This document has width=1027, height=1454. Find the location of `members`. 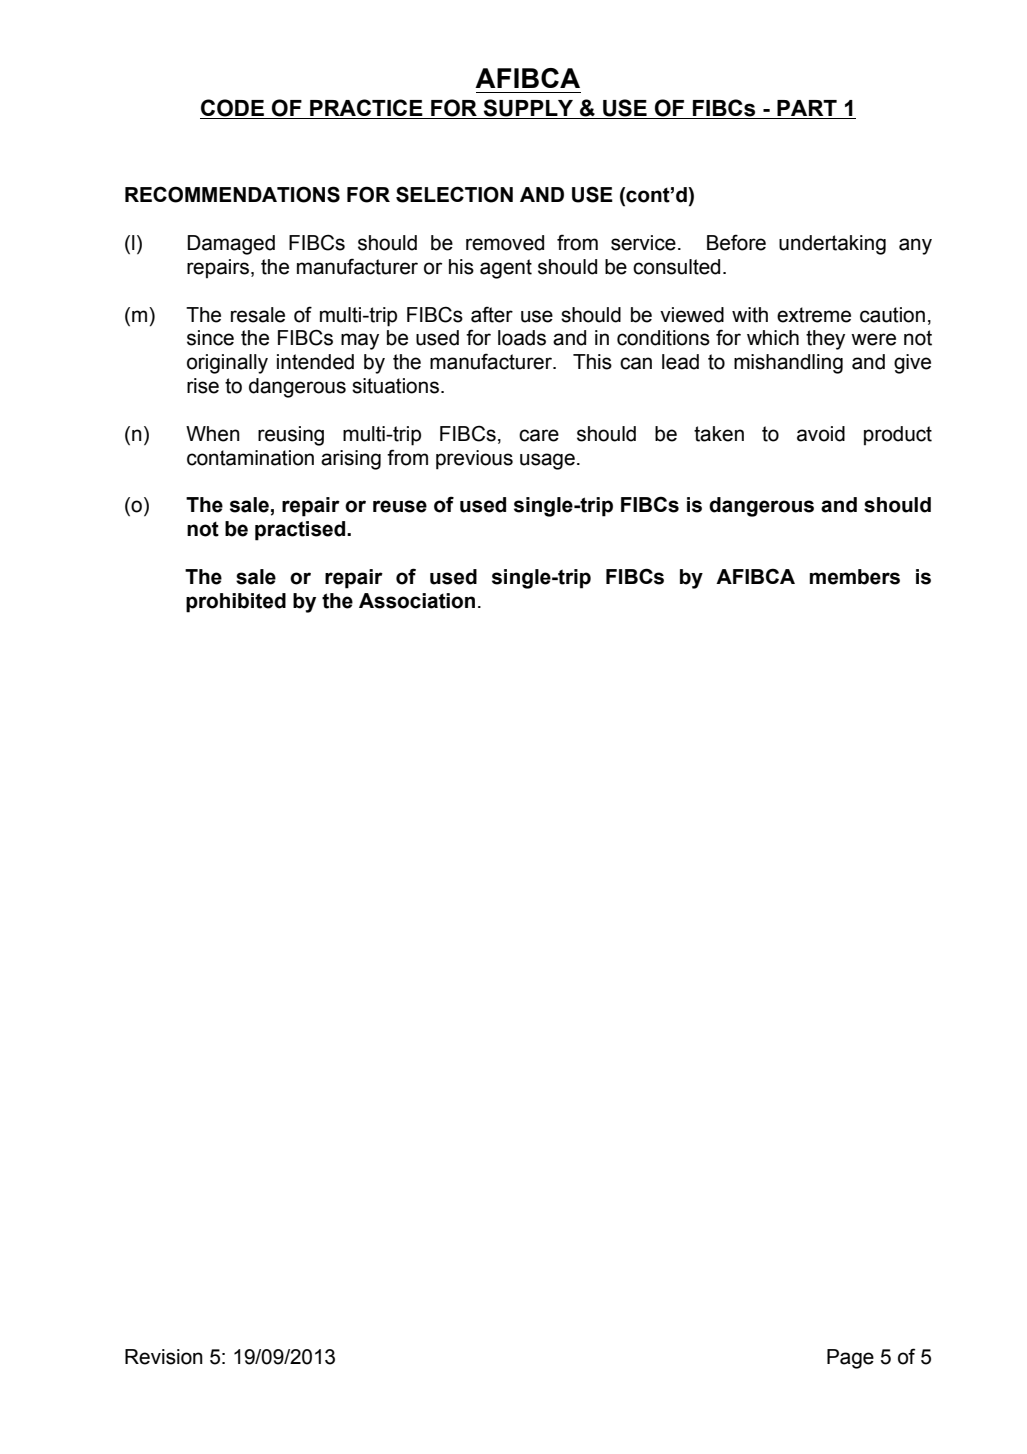

members is located at coordinates (855, 577).
